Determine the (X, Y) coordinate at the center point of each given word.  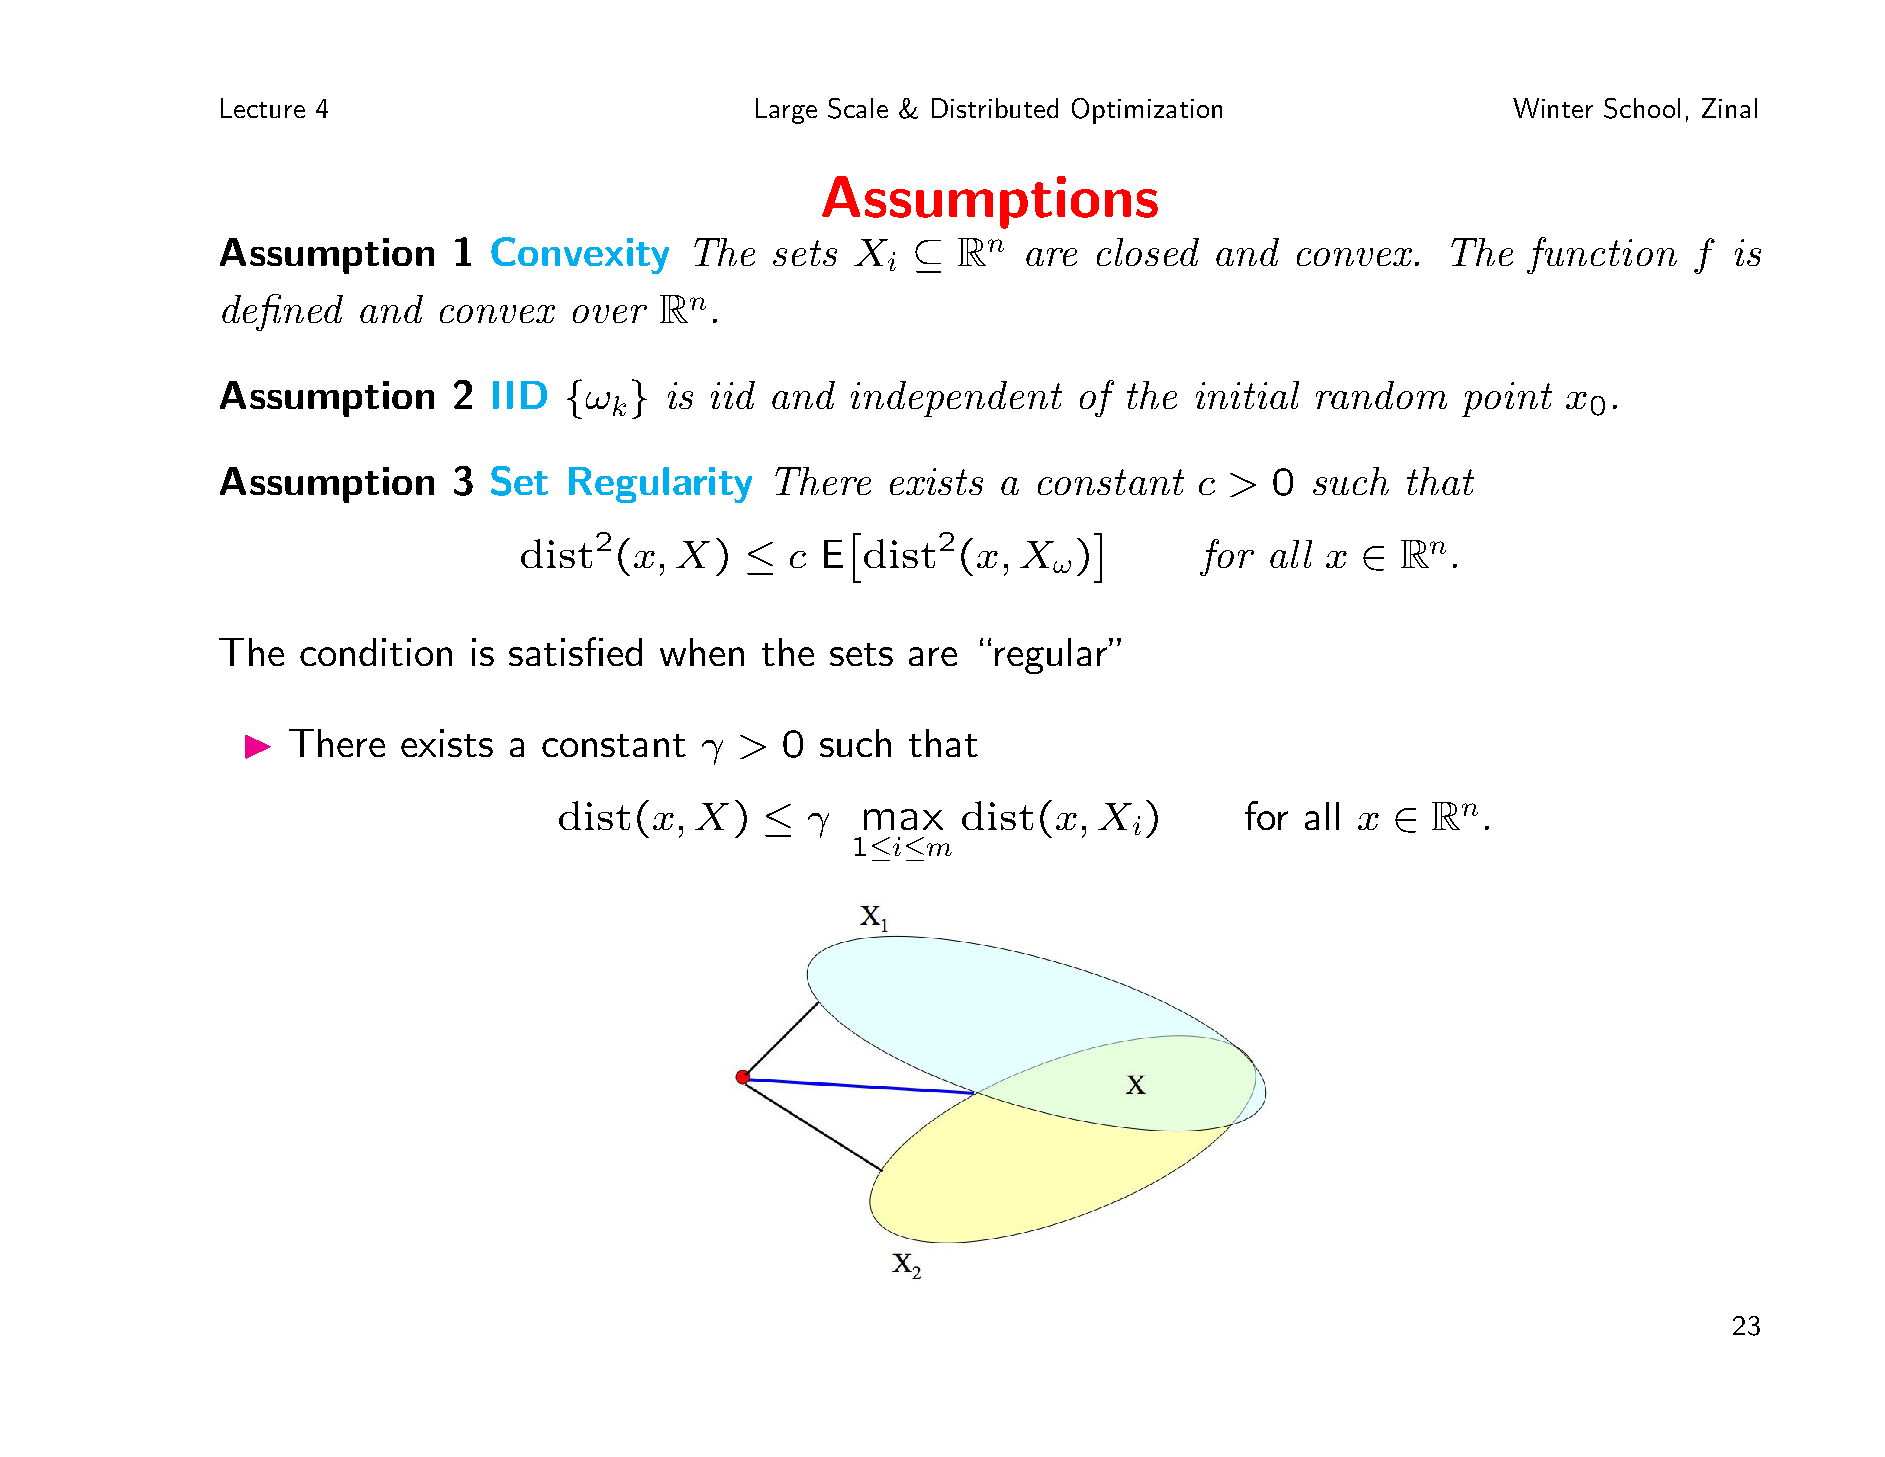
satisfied (575, 651)
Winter (1553, 108)
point (1507, 399)
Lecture (263, 108)
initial (1247, 395)
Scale (858, 108)
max (903, 819)
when (702, 652)
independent (956, 399)
